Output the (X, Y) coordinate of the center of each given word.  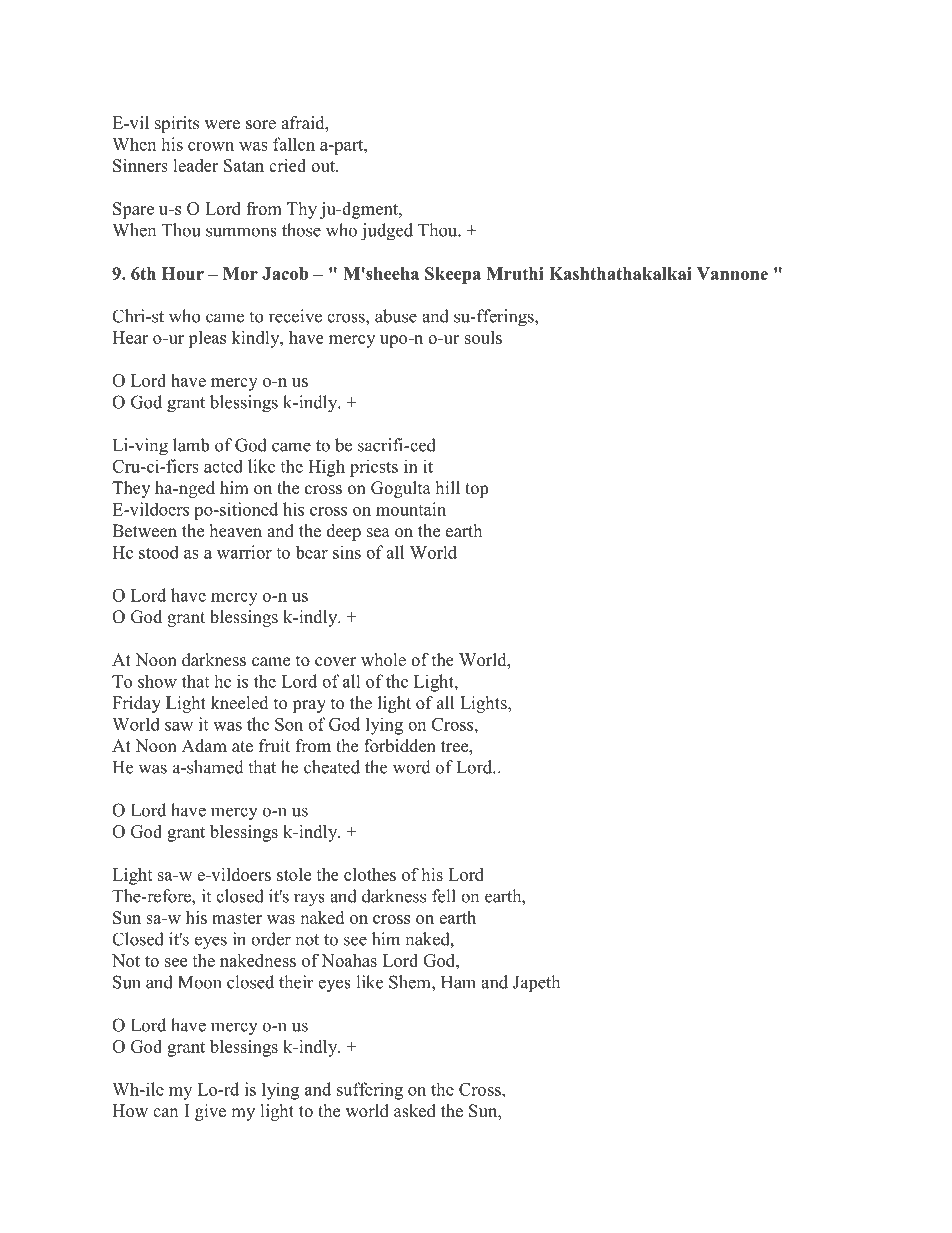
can (165, 1112)
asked (415, 1111)
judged (387, 232)
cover (335, 662)
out (324, 166)
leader (195, 165)
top (476, 490)
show (157, 681)
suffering (370, 1091)
